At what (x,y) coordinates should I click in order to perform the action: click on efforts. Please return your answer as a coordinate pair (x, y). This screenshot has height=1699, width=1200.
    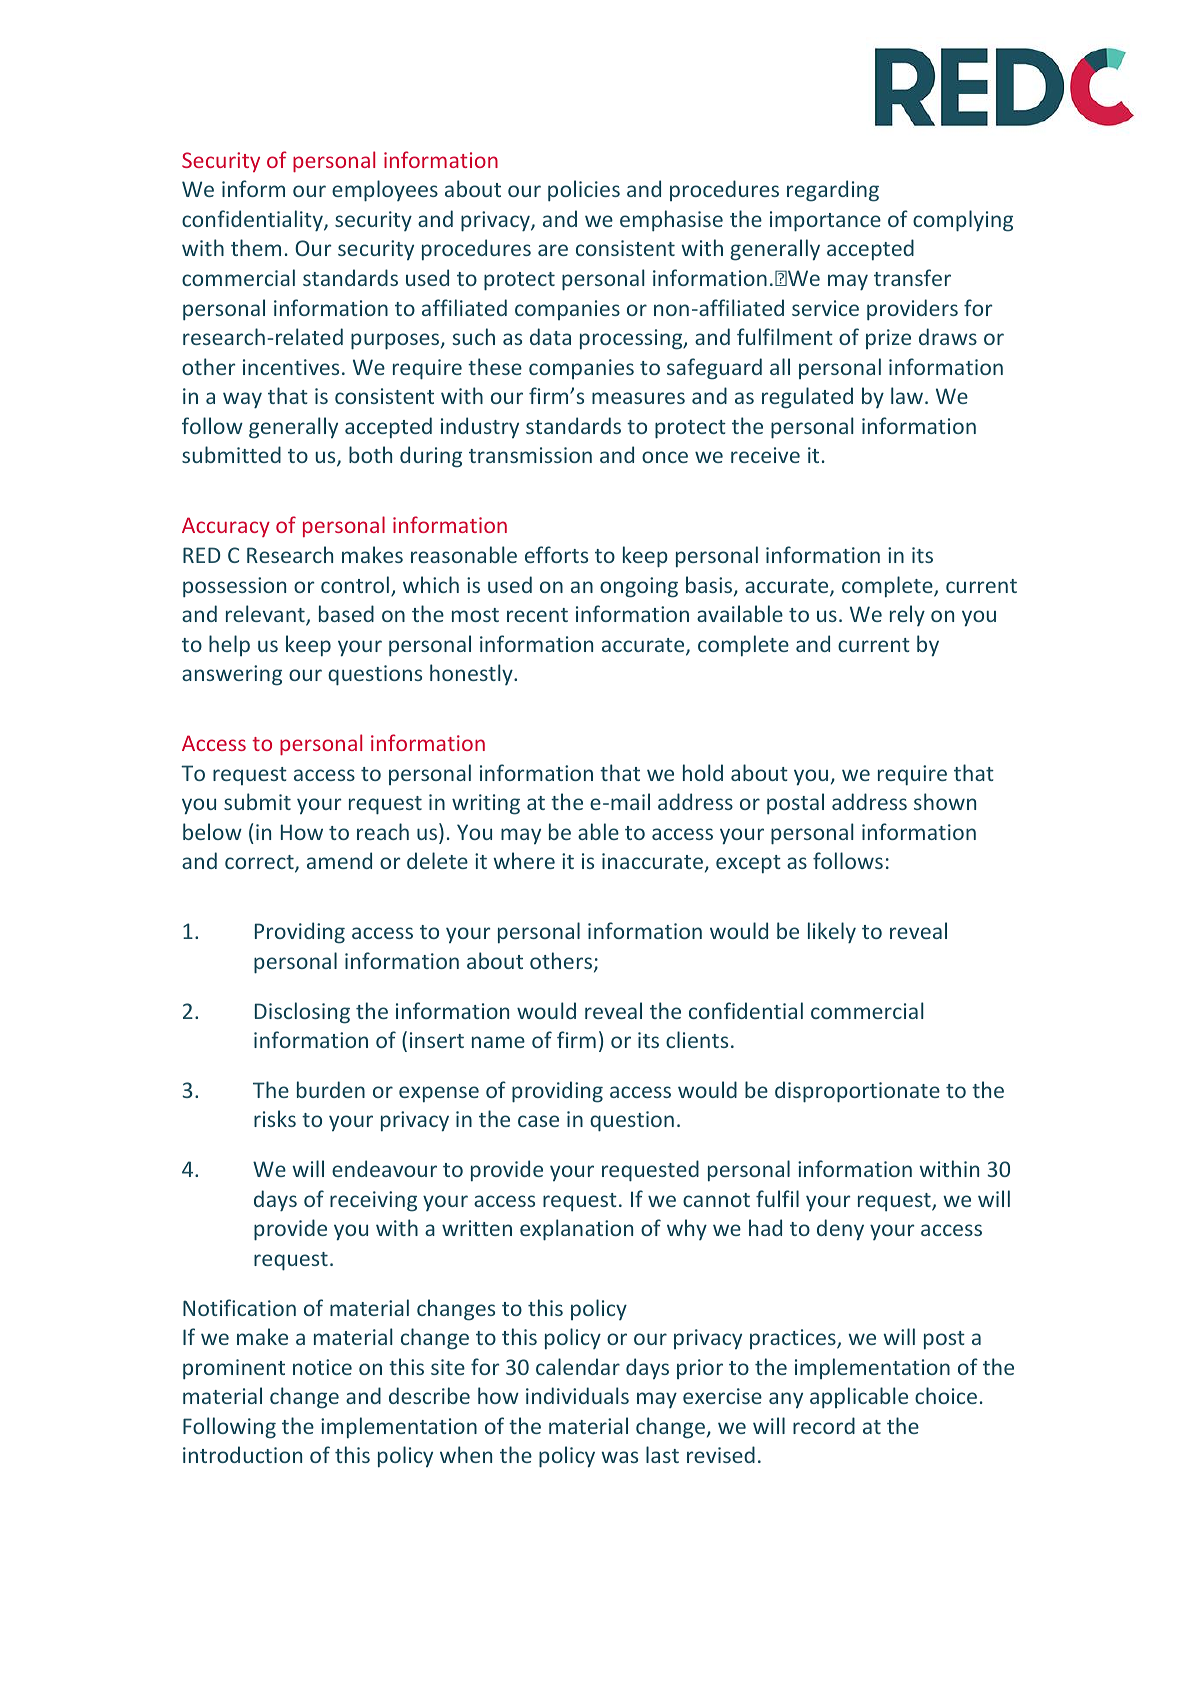
    Looking at the image, I should click on (556, 554).
